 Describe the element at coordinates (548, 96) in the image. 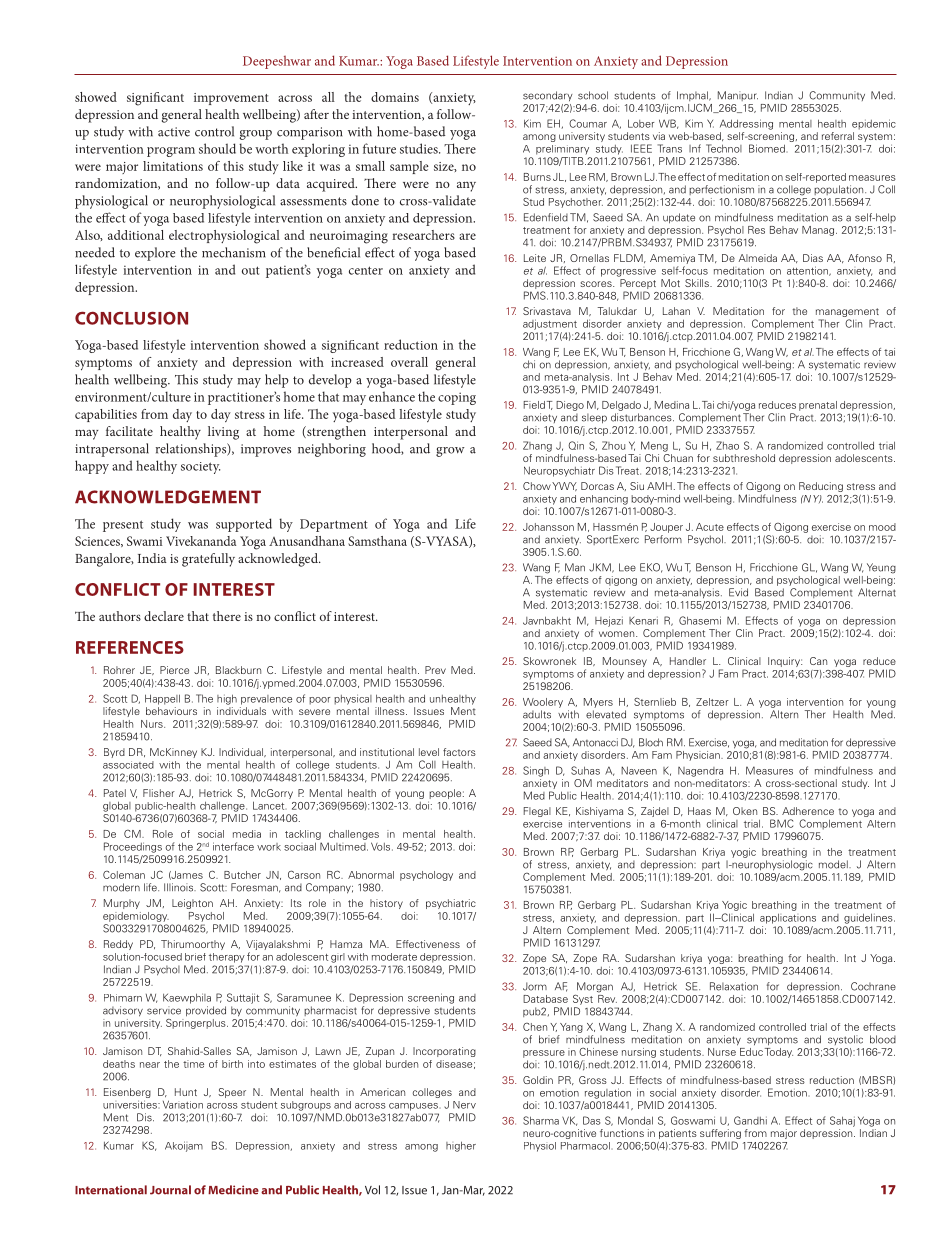

I see `secondary` at that location.
